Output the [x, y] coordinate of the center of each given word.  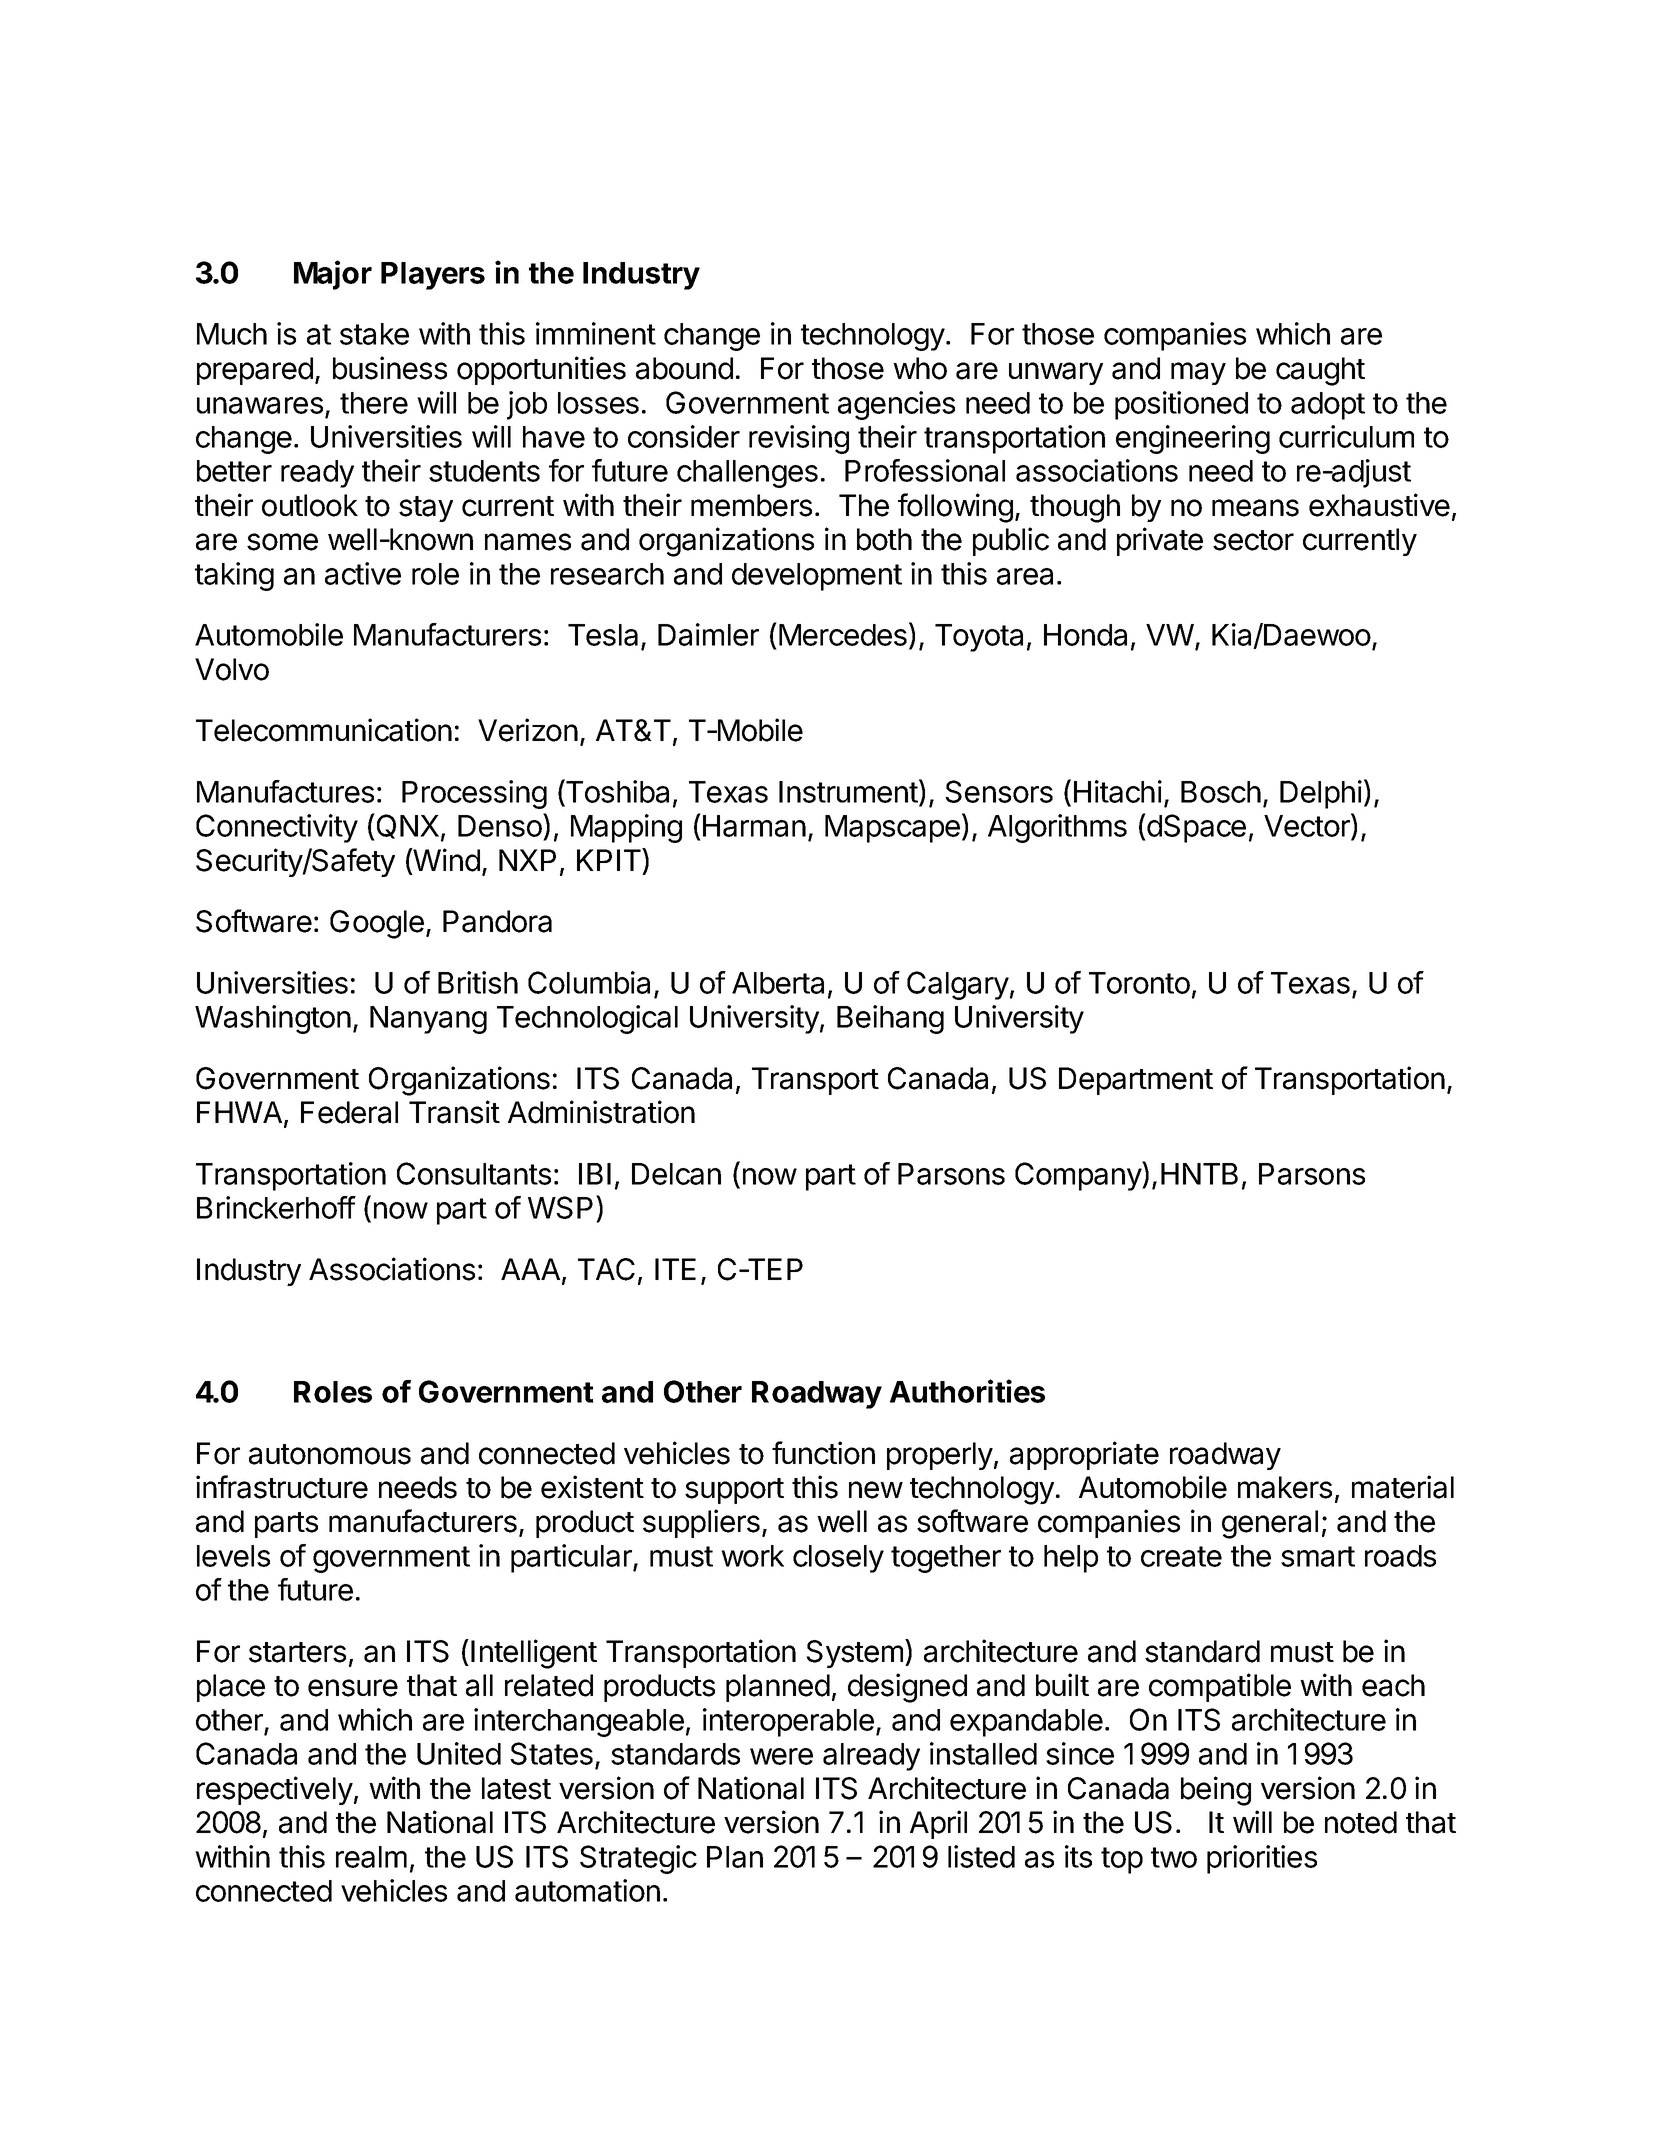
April [938, 1824]
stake [374, 334]
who [920, 368]
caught [1320, 371]
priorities [1262, 1859]
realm [371, 1857]
